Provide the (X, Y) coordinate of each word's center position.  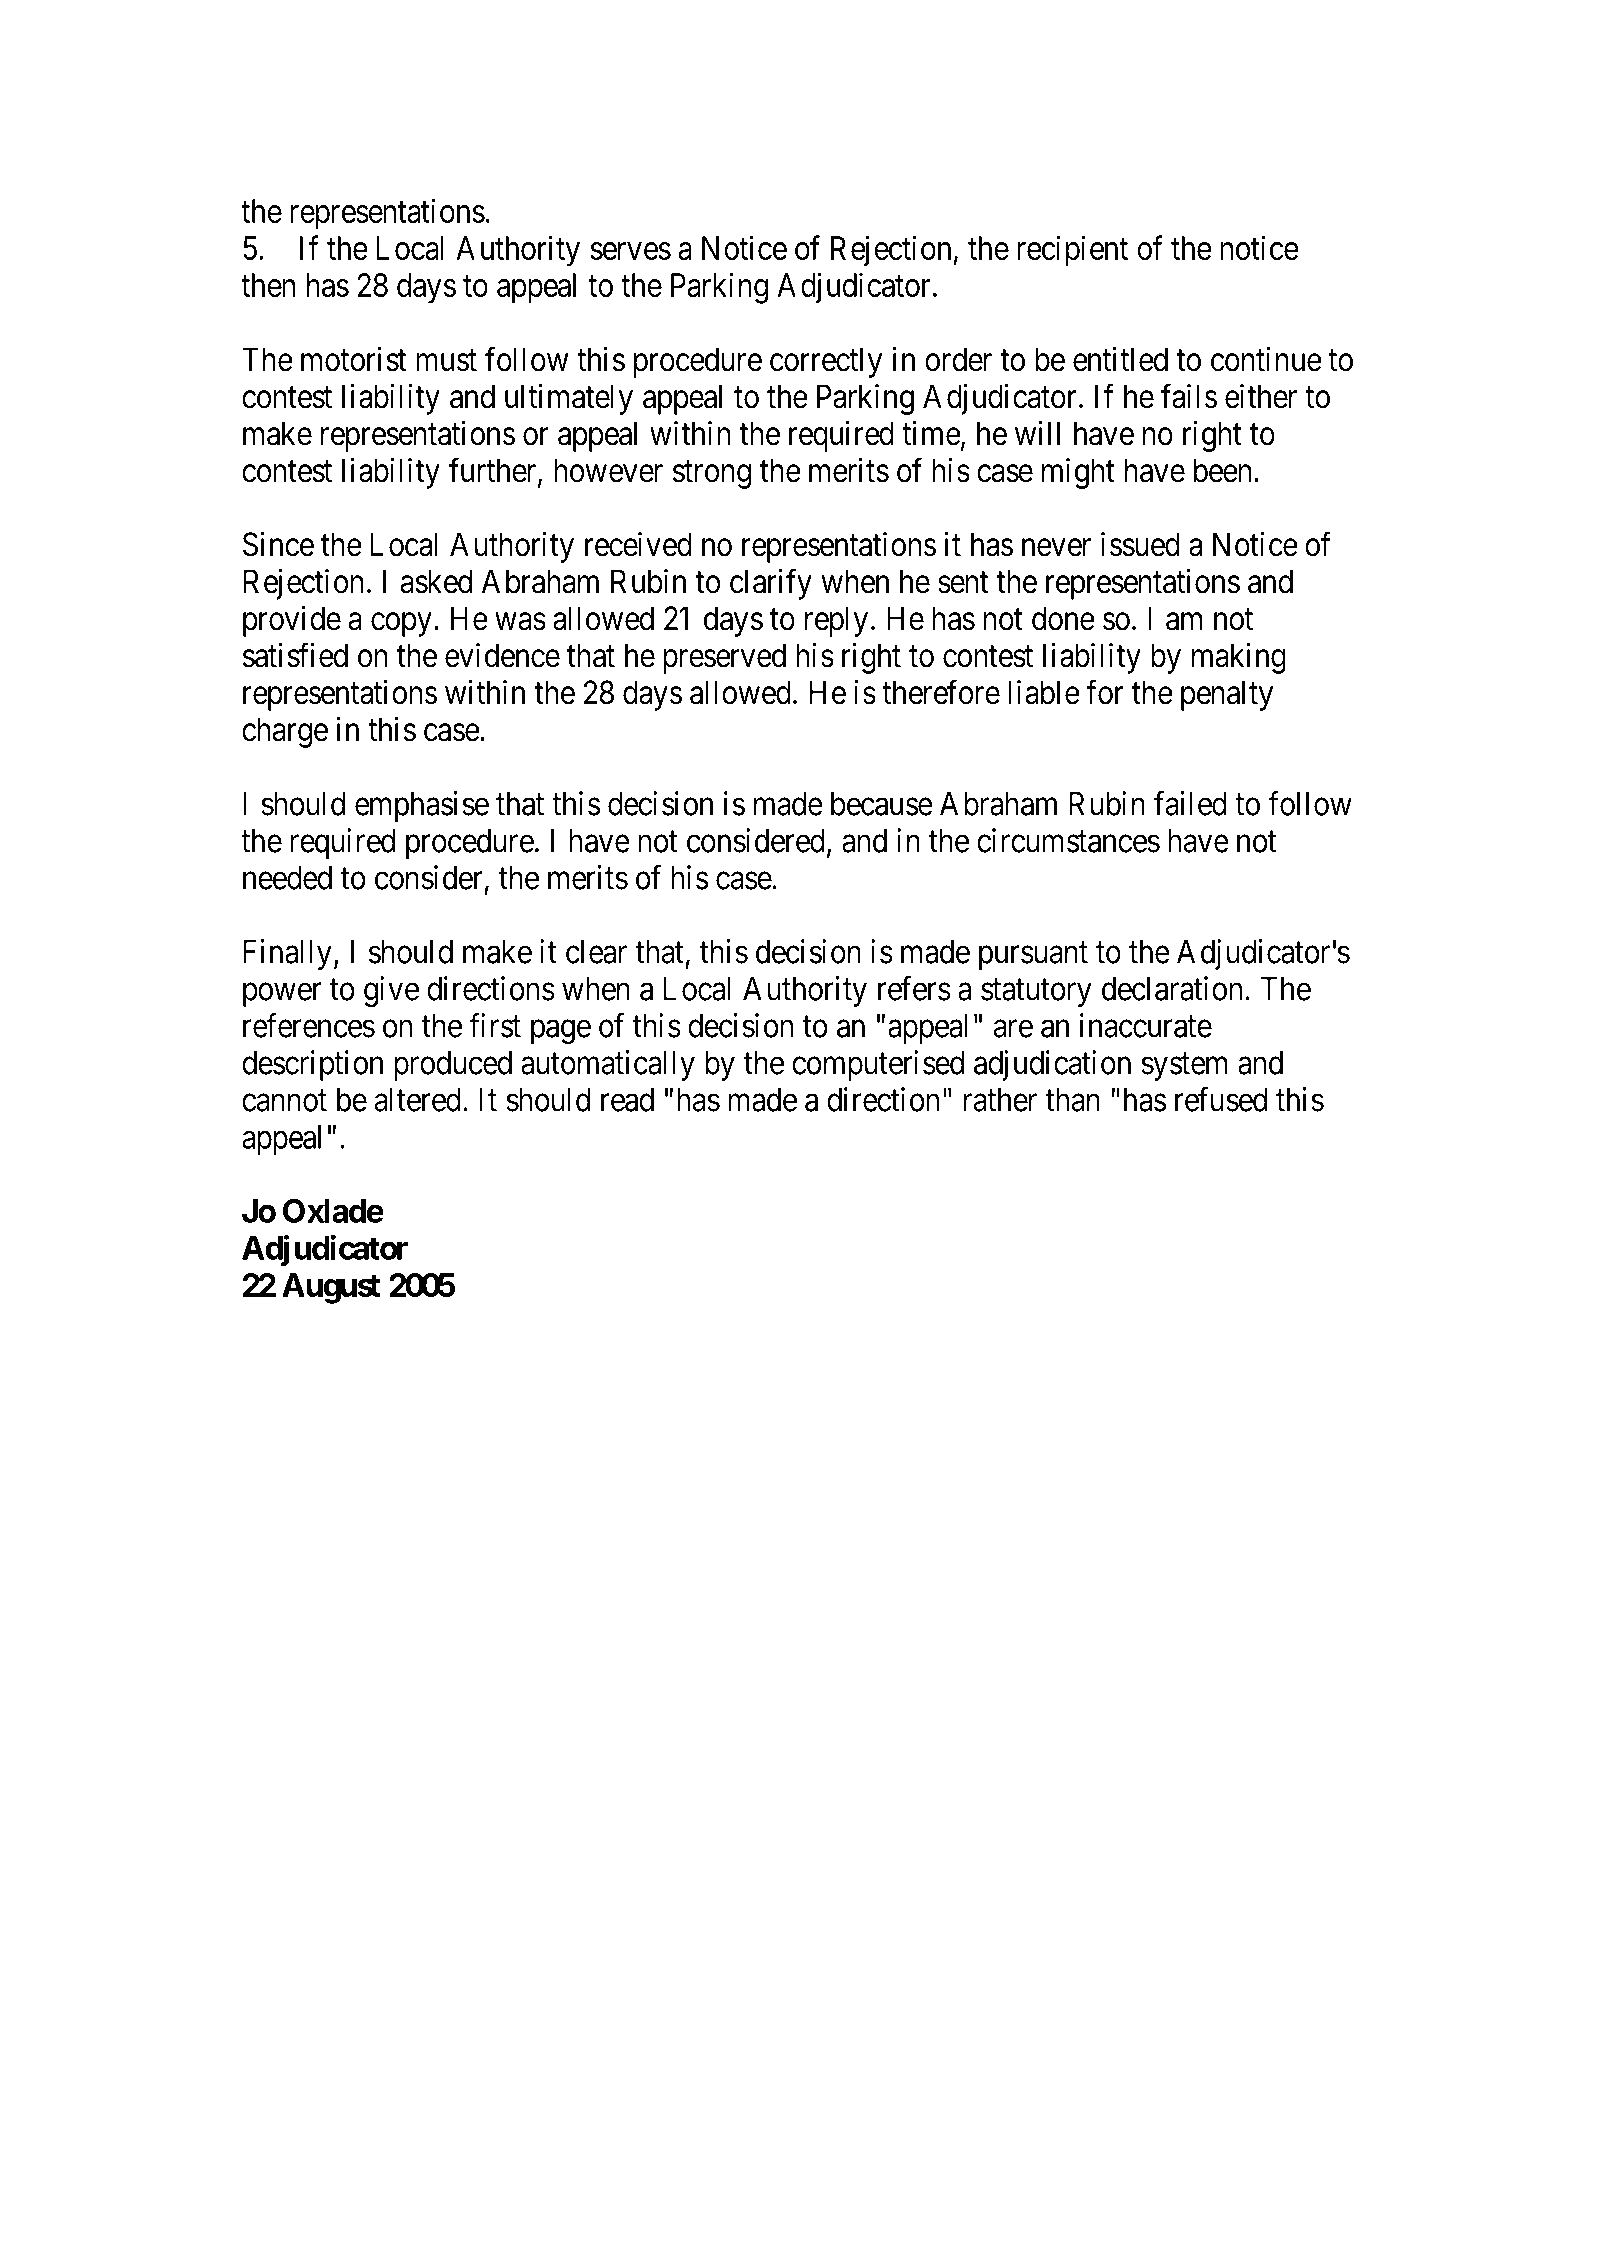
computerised (878, 1065)
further (494, 471)
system (1184, 1067)
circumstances (1068, 840)
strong (712, 475)
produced (453, 1066)
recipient (1072, 251)
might (1078, 473)
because (882, 804)
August (331, 1288)
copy (401, 625)
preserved (724, 658)
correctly (826, 362)
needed (287, 878)
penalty (1227, 695)
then (268, 285)
